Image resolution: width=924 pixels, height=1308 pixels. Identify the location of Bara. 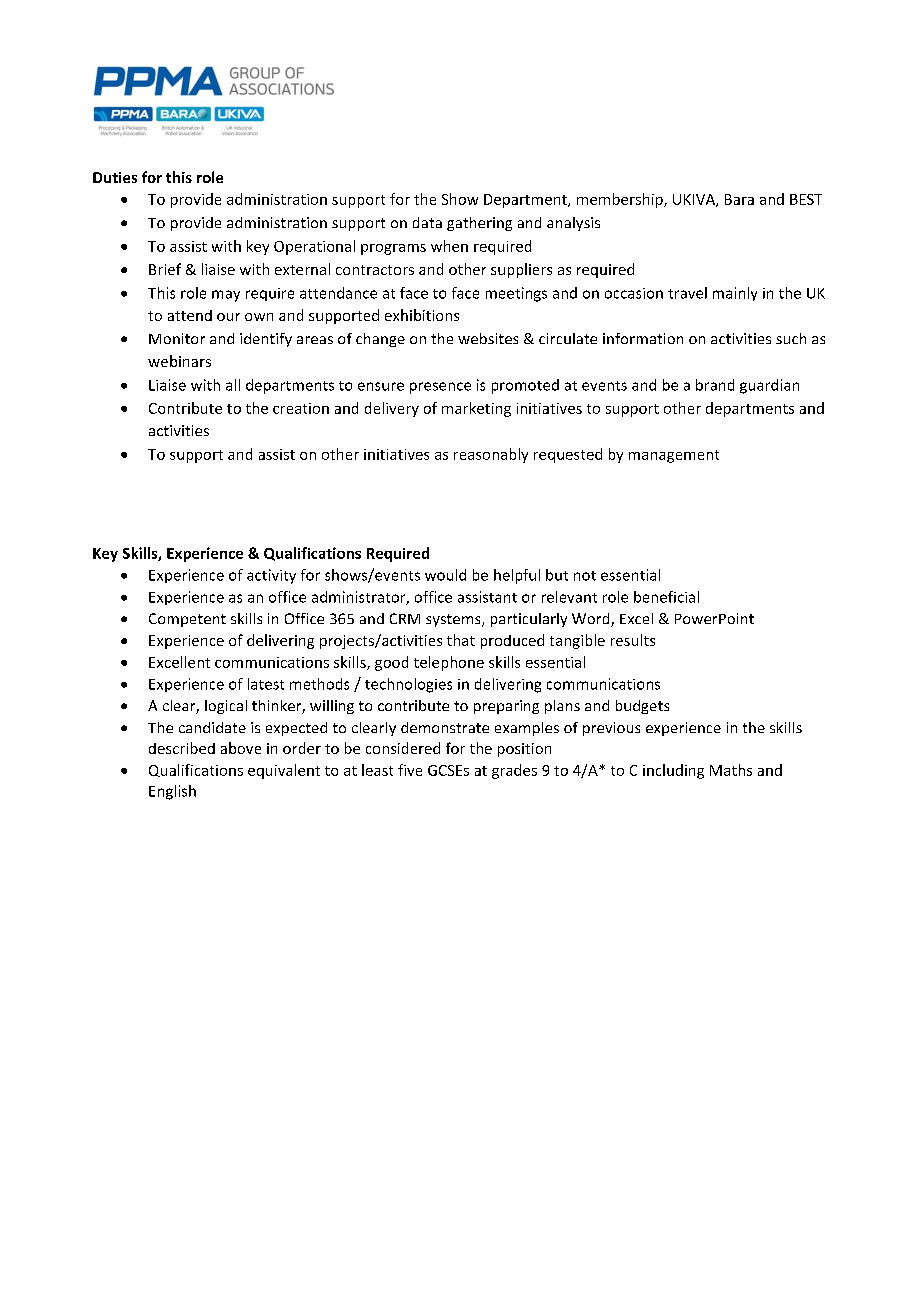
(739, 199).
